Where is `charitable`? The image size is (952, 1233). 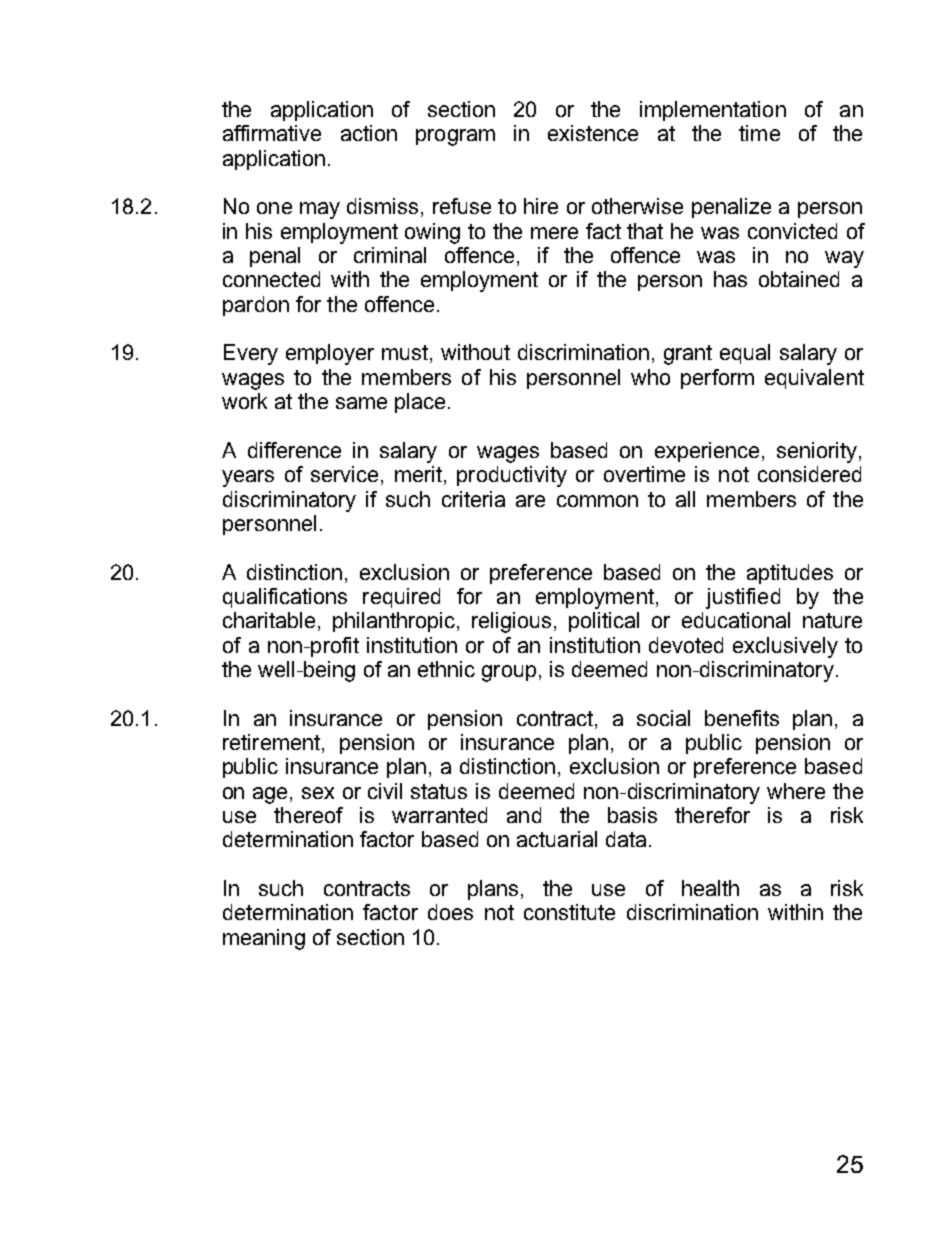 charitable is located at coordinates (269, 620).
